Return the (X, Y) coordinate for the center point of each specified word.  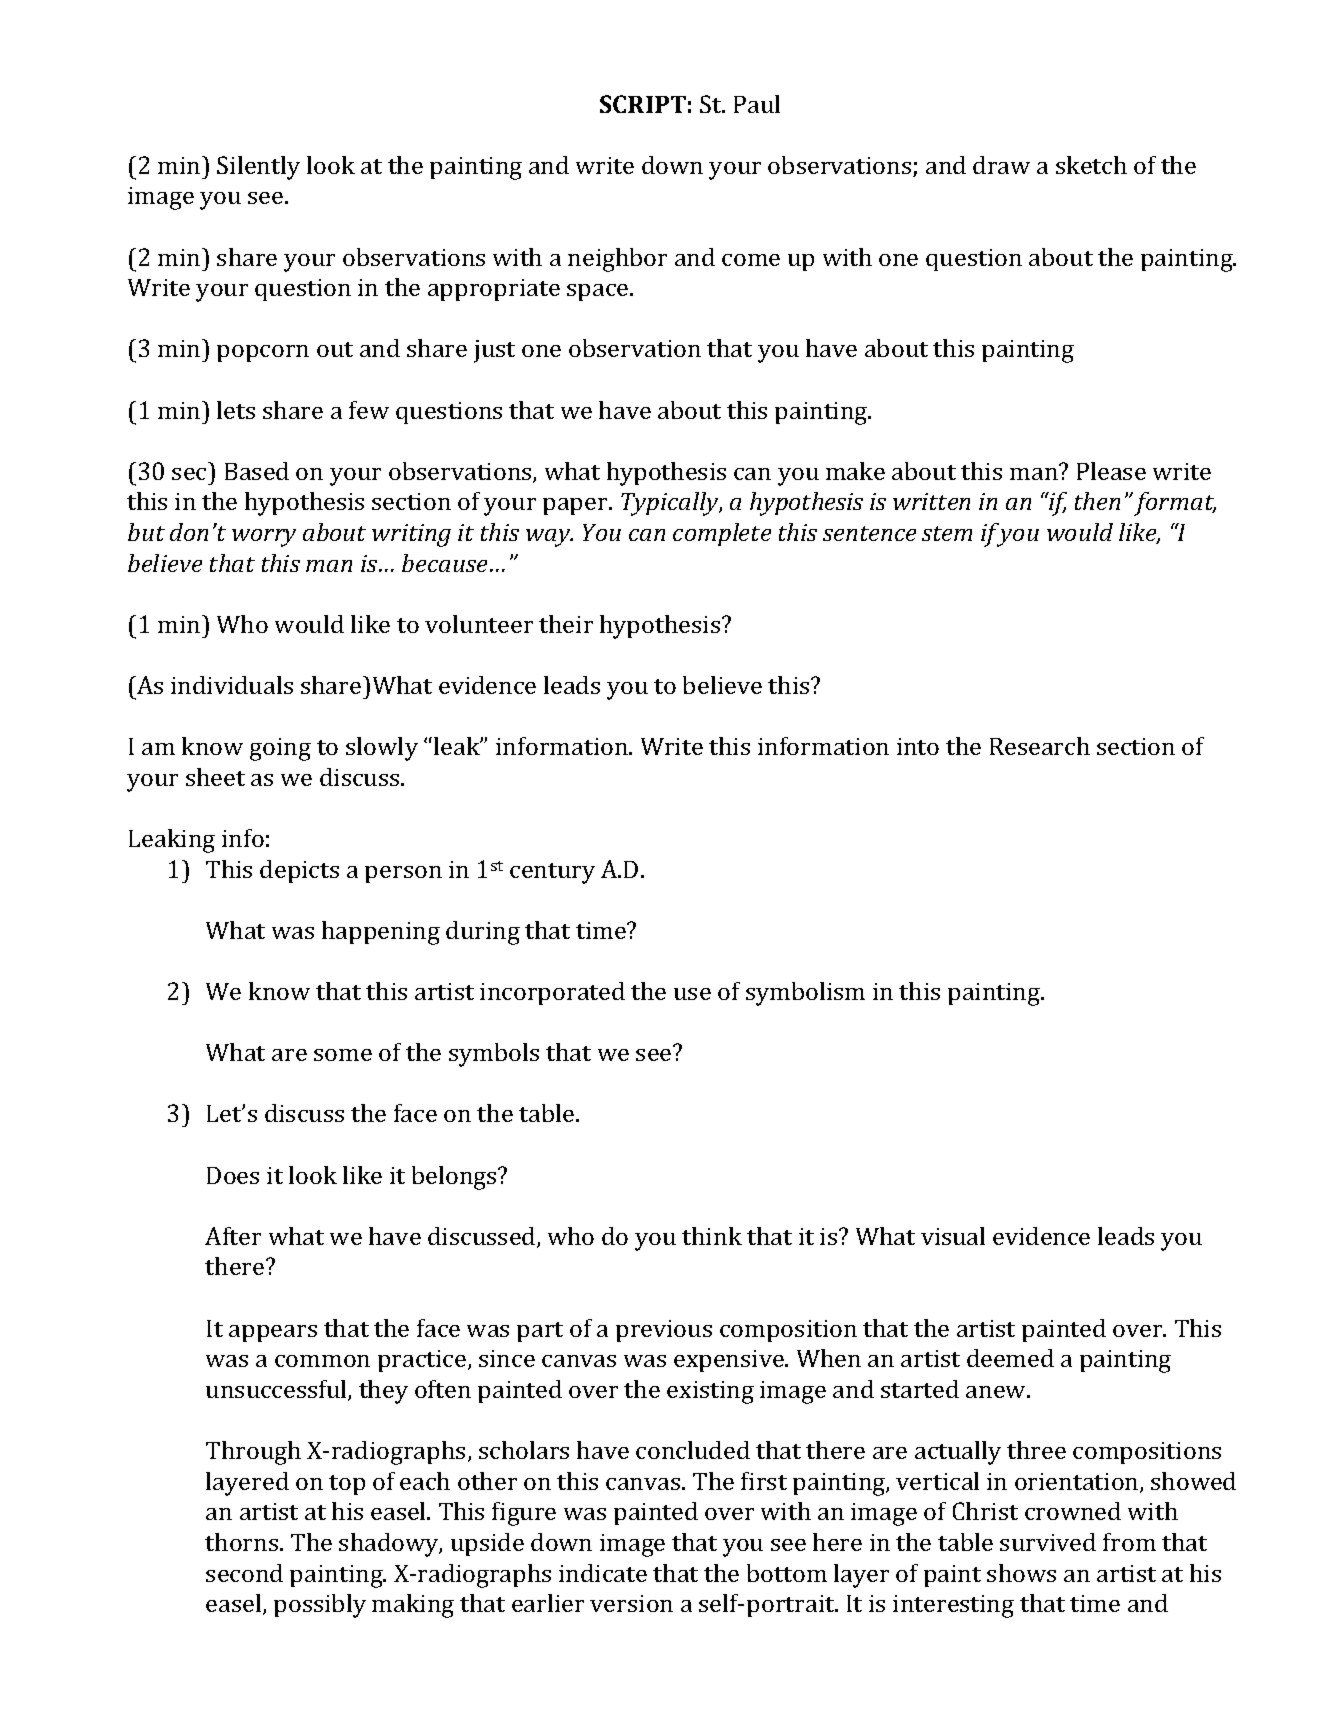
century (552, 873)
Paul (757, 104)
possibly (320, 1606)
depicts (299, 871)
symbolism (805, 994)
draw (1001, 165)
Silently (258, 168)
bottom (787, 1573)
